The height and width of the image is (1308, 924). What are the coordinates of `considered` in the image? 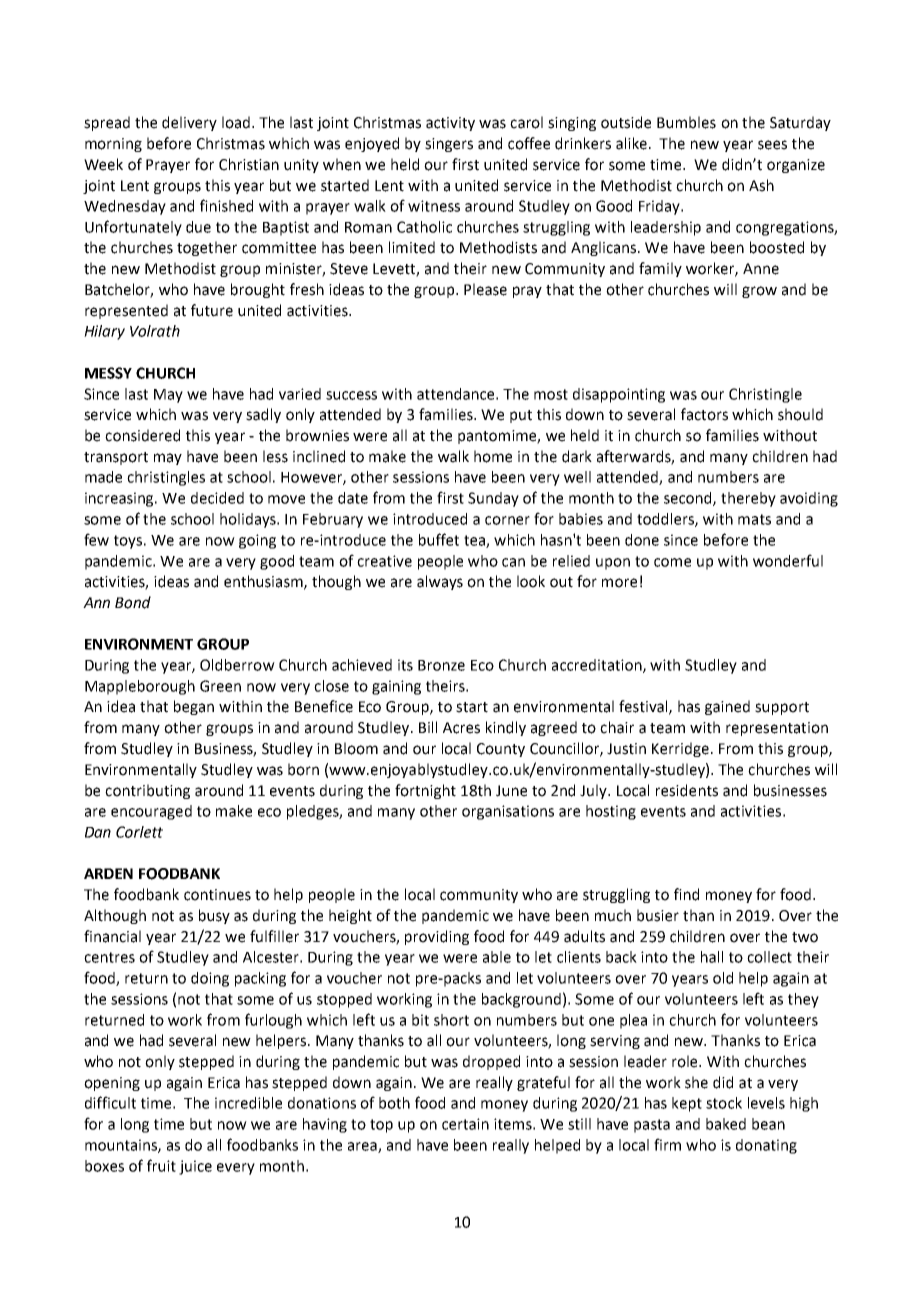 It's located at (142, 435).
